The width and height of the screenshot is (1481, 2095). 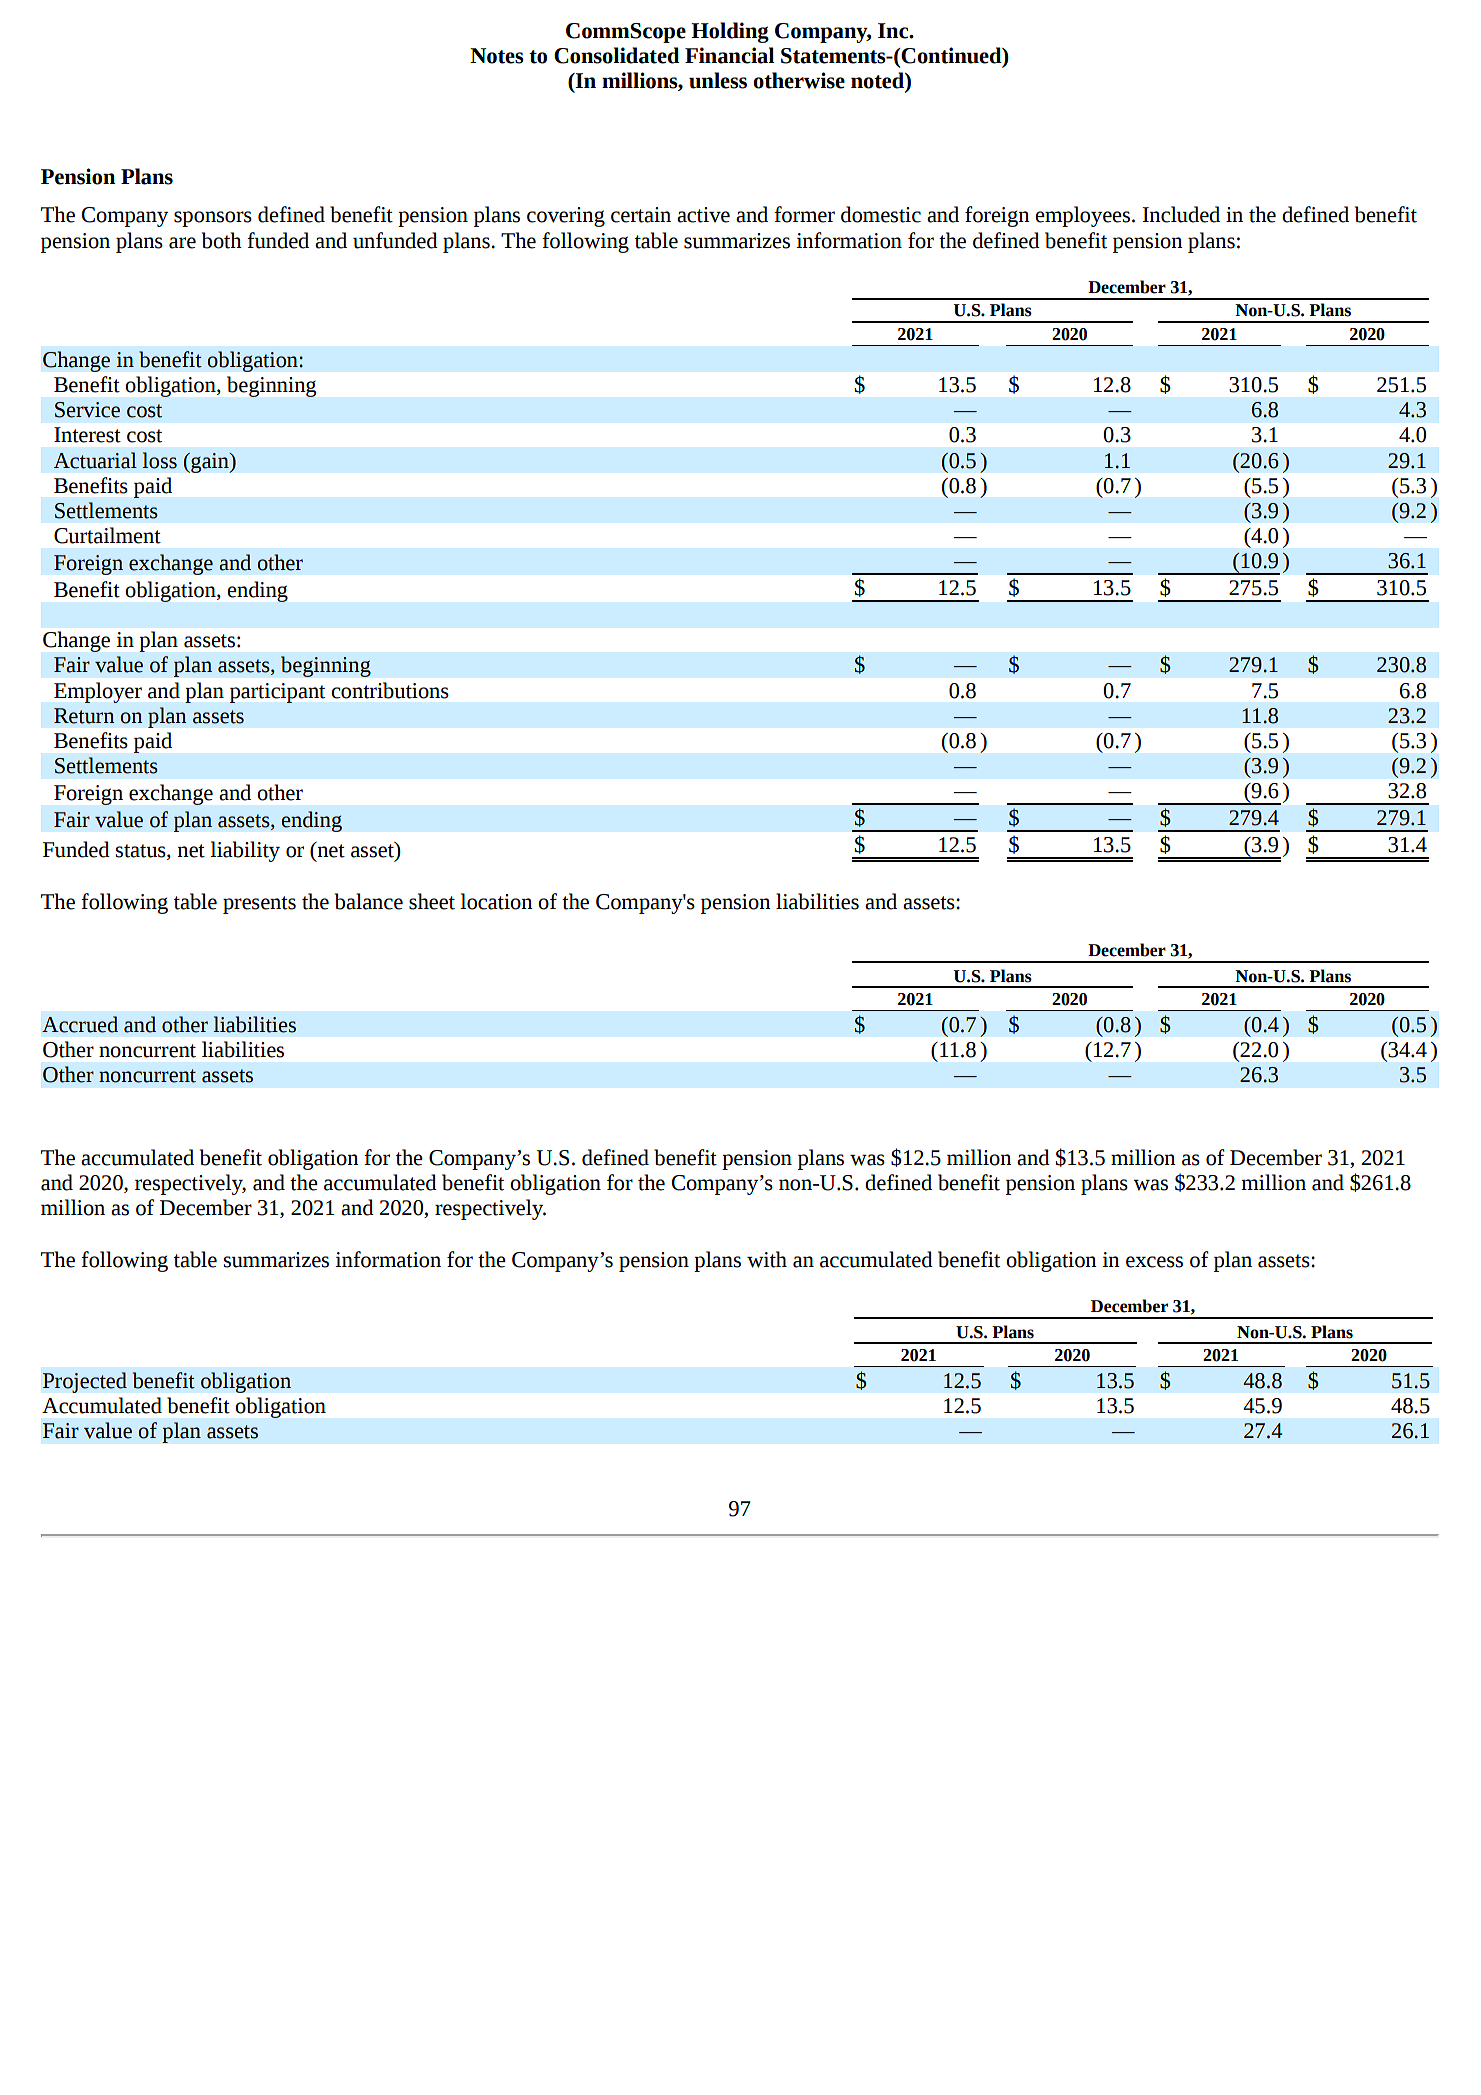 What do you see at coordinates (213, 219) in the screenshot?
I see `sponsors` at bounding box center [213, 219].
